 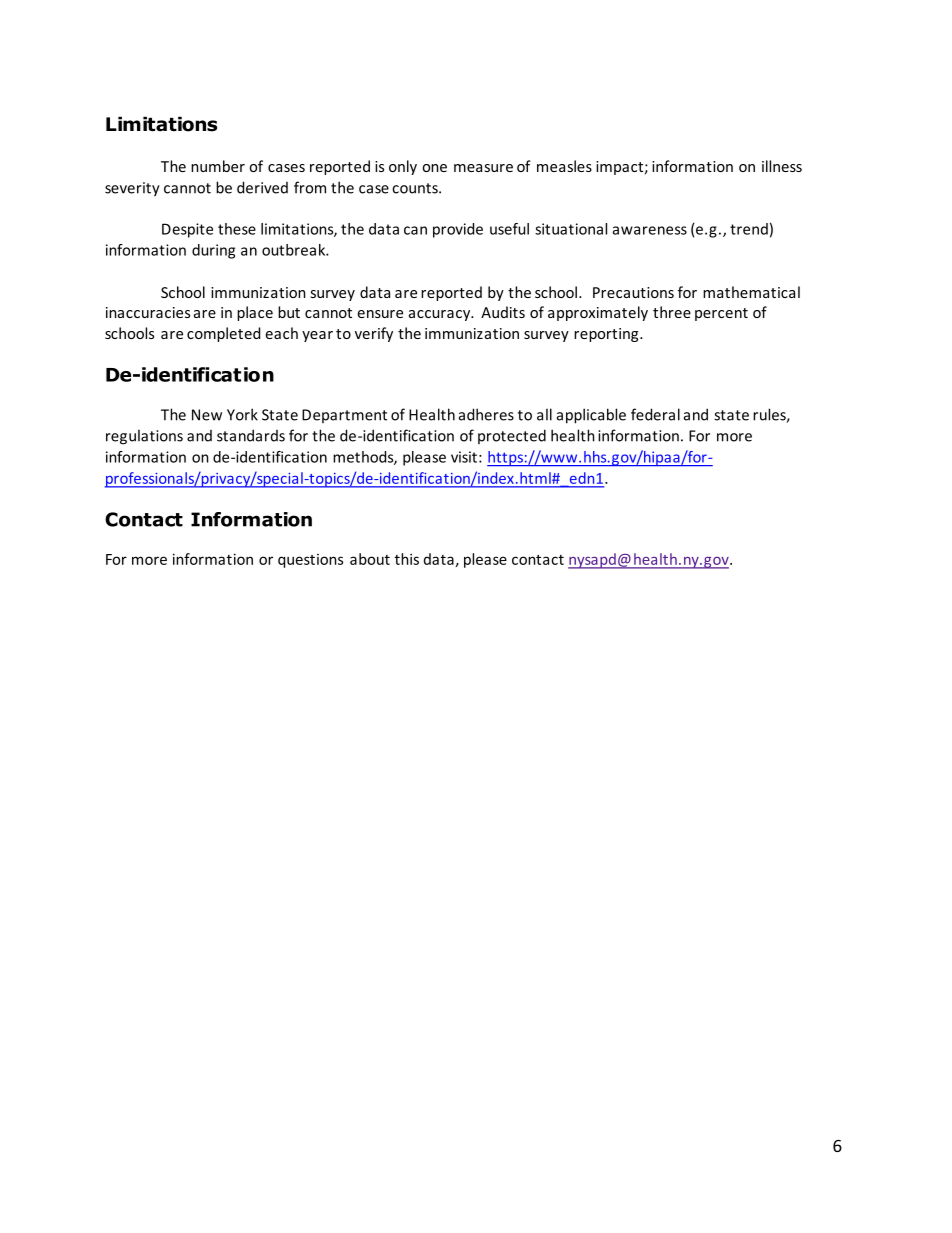 I want to click on questions, so click(x=310, y=561).
